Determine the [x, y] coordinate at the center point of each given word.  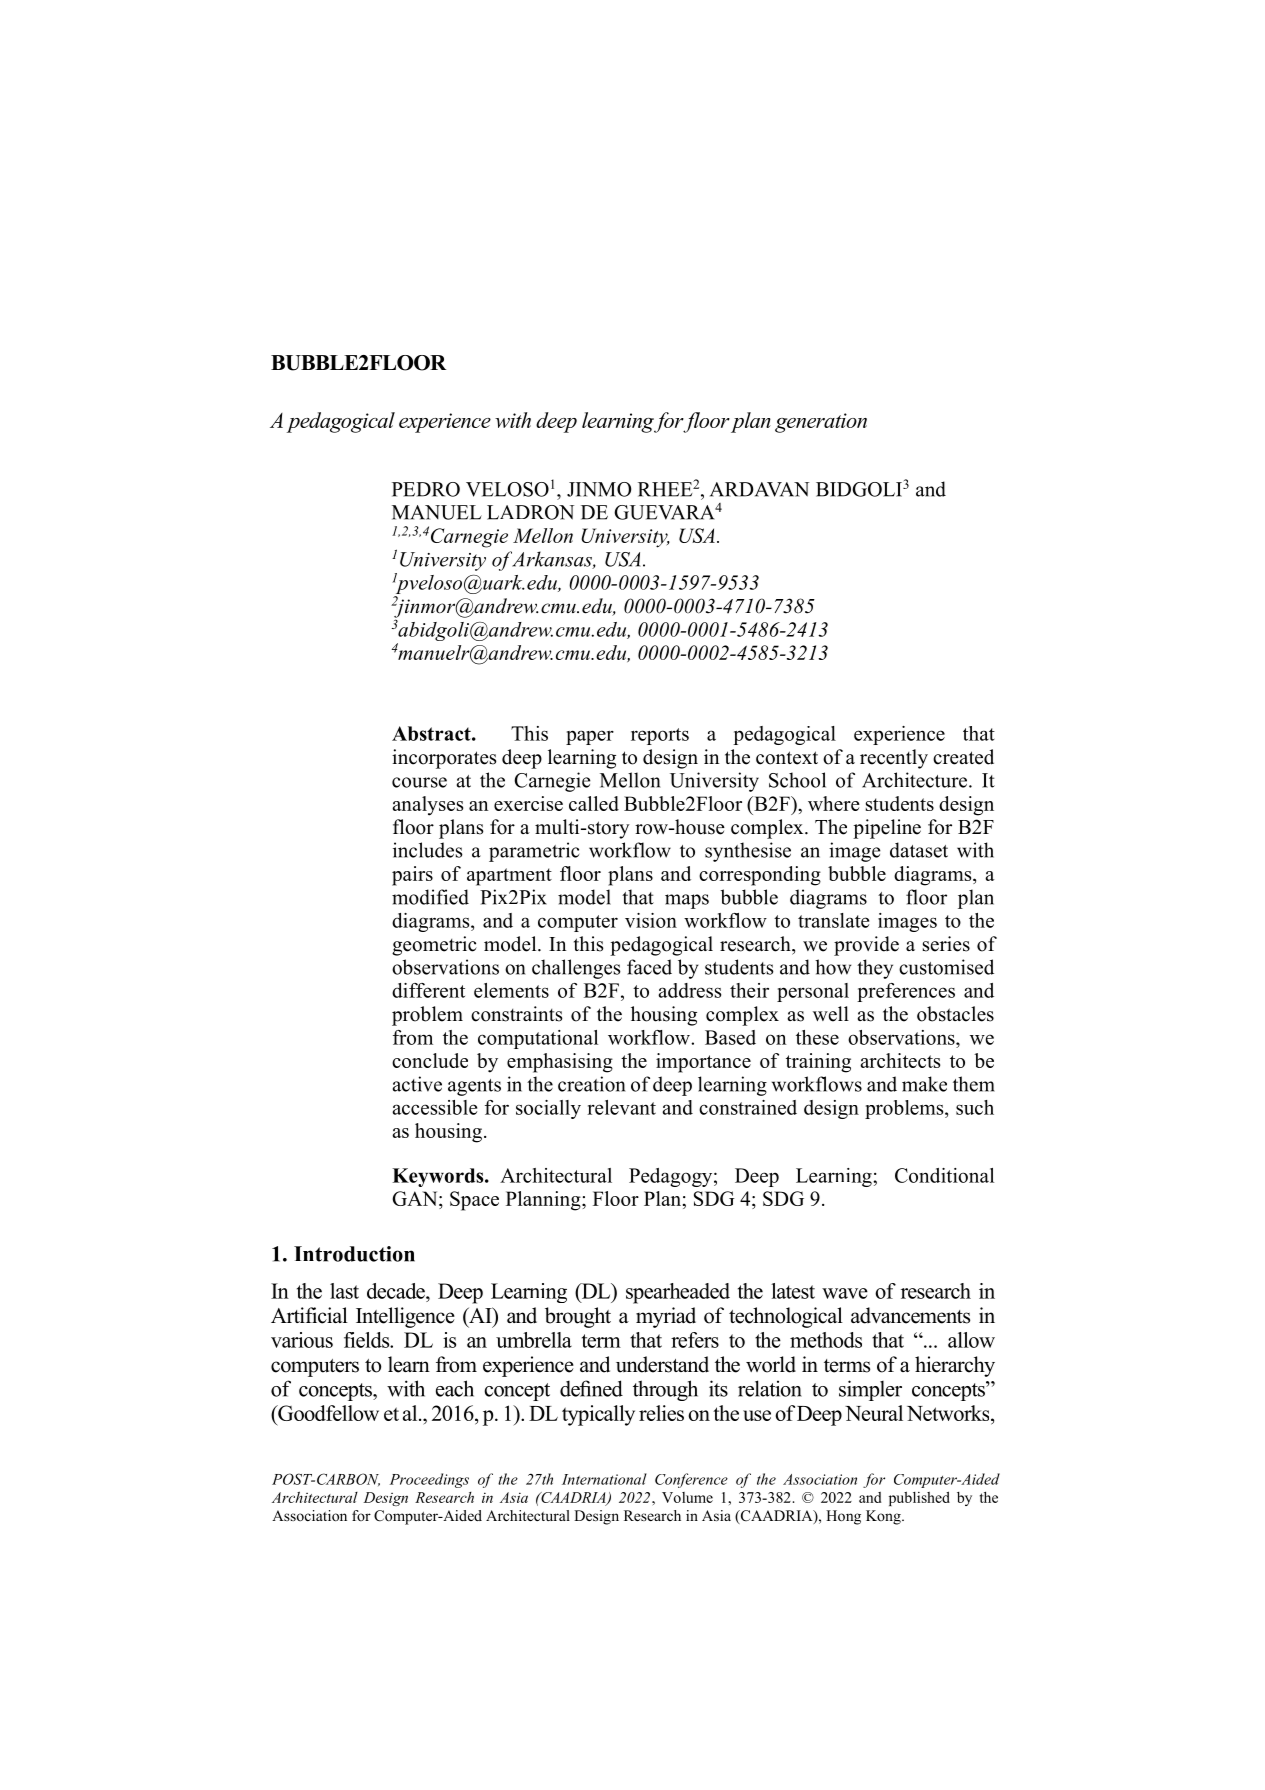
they [875, 969]
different [428, 990]
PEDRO [426, 489]
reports [660, 736]
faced [649, 967]
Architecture [916, 780]
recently [894, 759]
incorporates [444, 759]
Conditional [944, 1175]
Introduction [354, 1254]
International [604, 1479]
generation [821, 423]
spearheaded [678, 1293]
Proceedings [429, 1480]
